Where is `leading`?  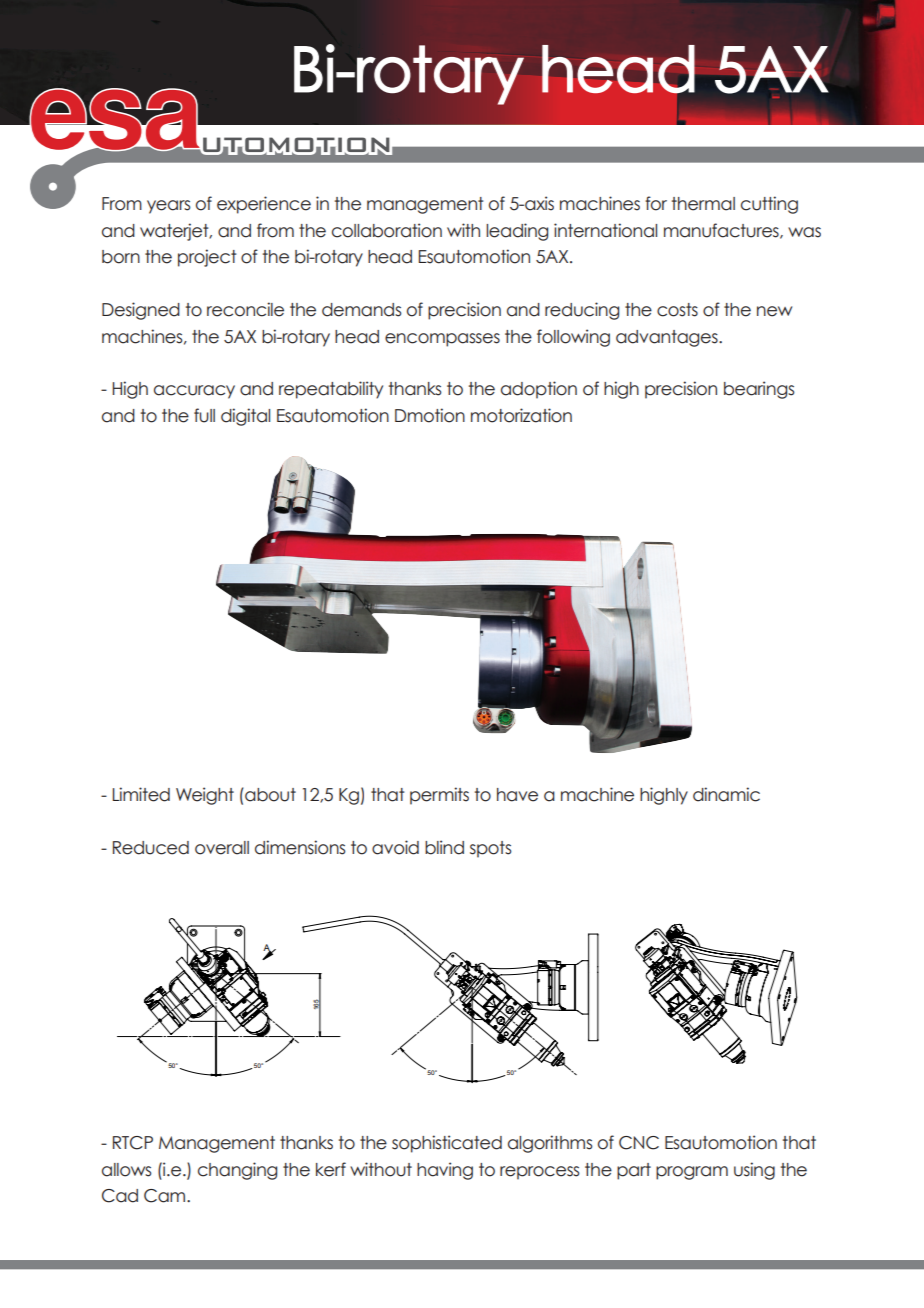 leading is located at coordinates (517, 232).
